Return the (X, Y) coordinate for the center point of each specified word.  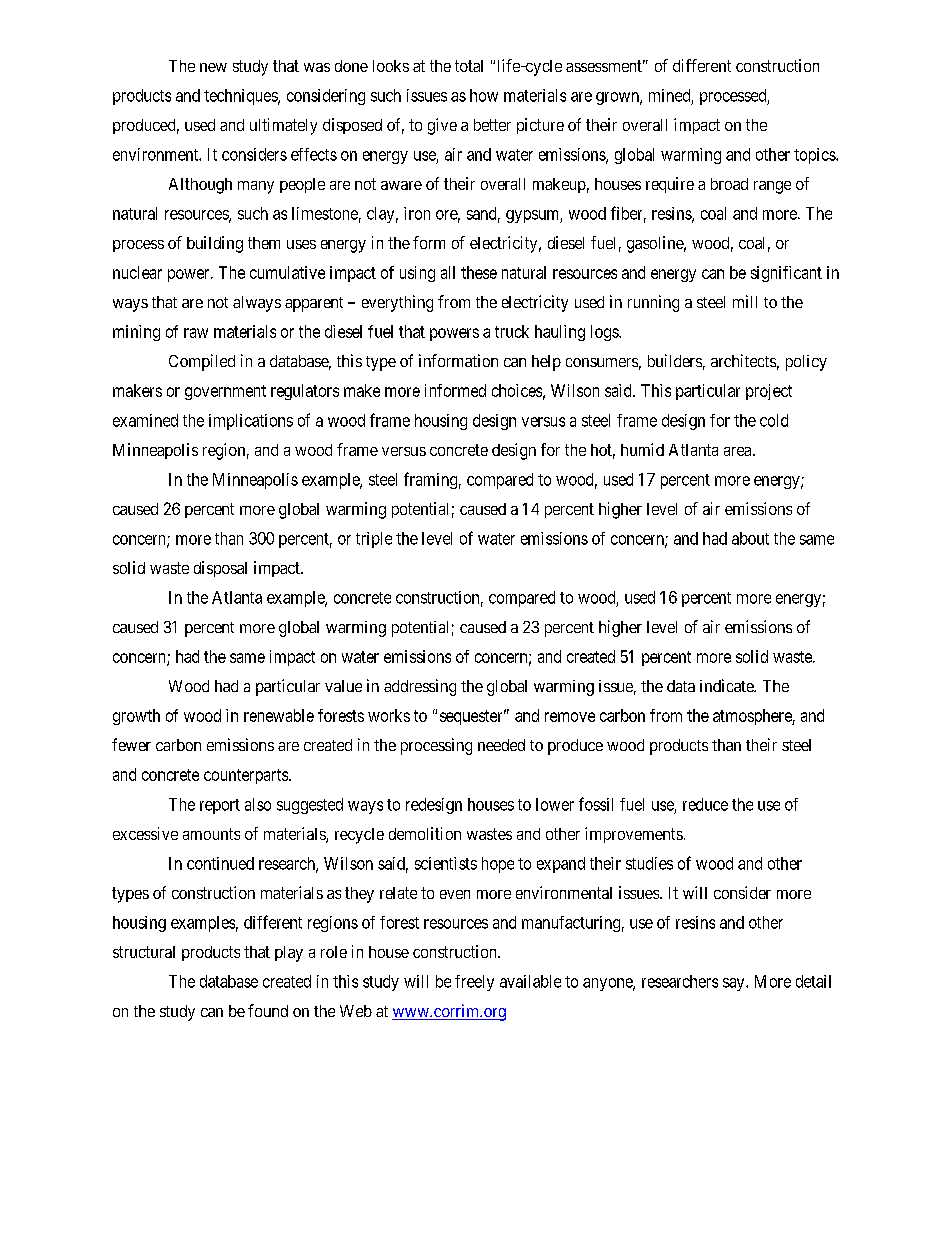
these (479, 272)
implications (251, 422)
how (484, 95)
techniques (241, 97)
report (220, 806)
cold (774, 420)
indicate (727, 685)
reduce (705, 804)
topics (815, 156)
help (546, 363)
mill (745, 301)
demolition (425, 833)
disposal (220, 569)
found (268, 1010)
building (215, 244)
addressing (420, 687)
